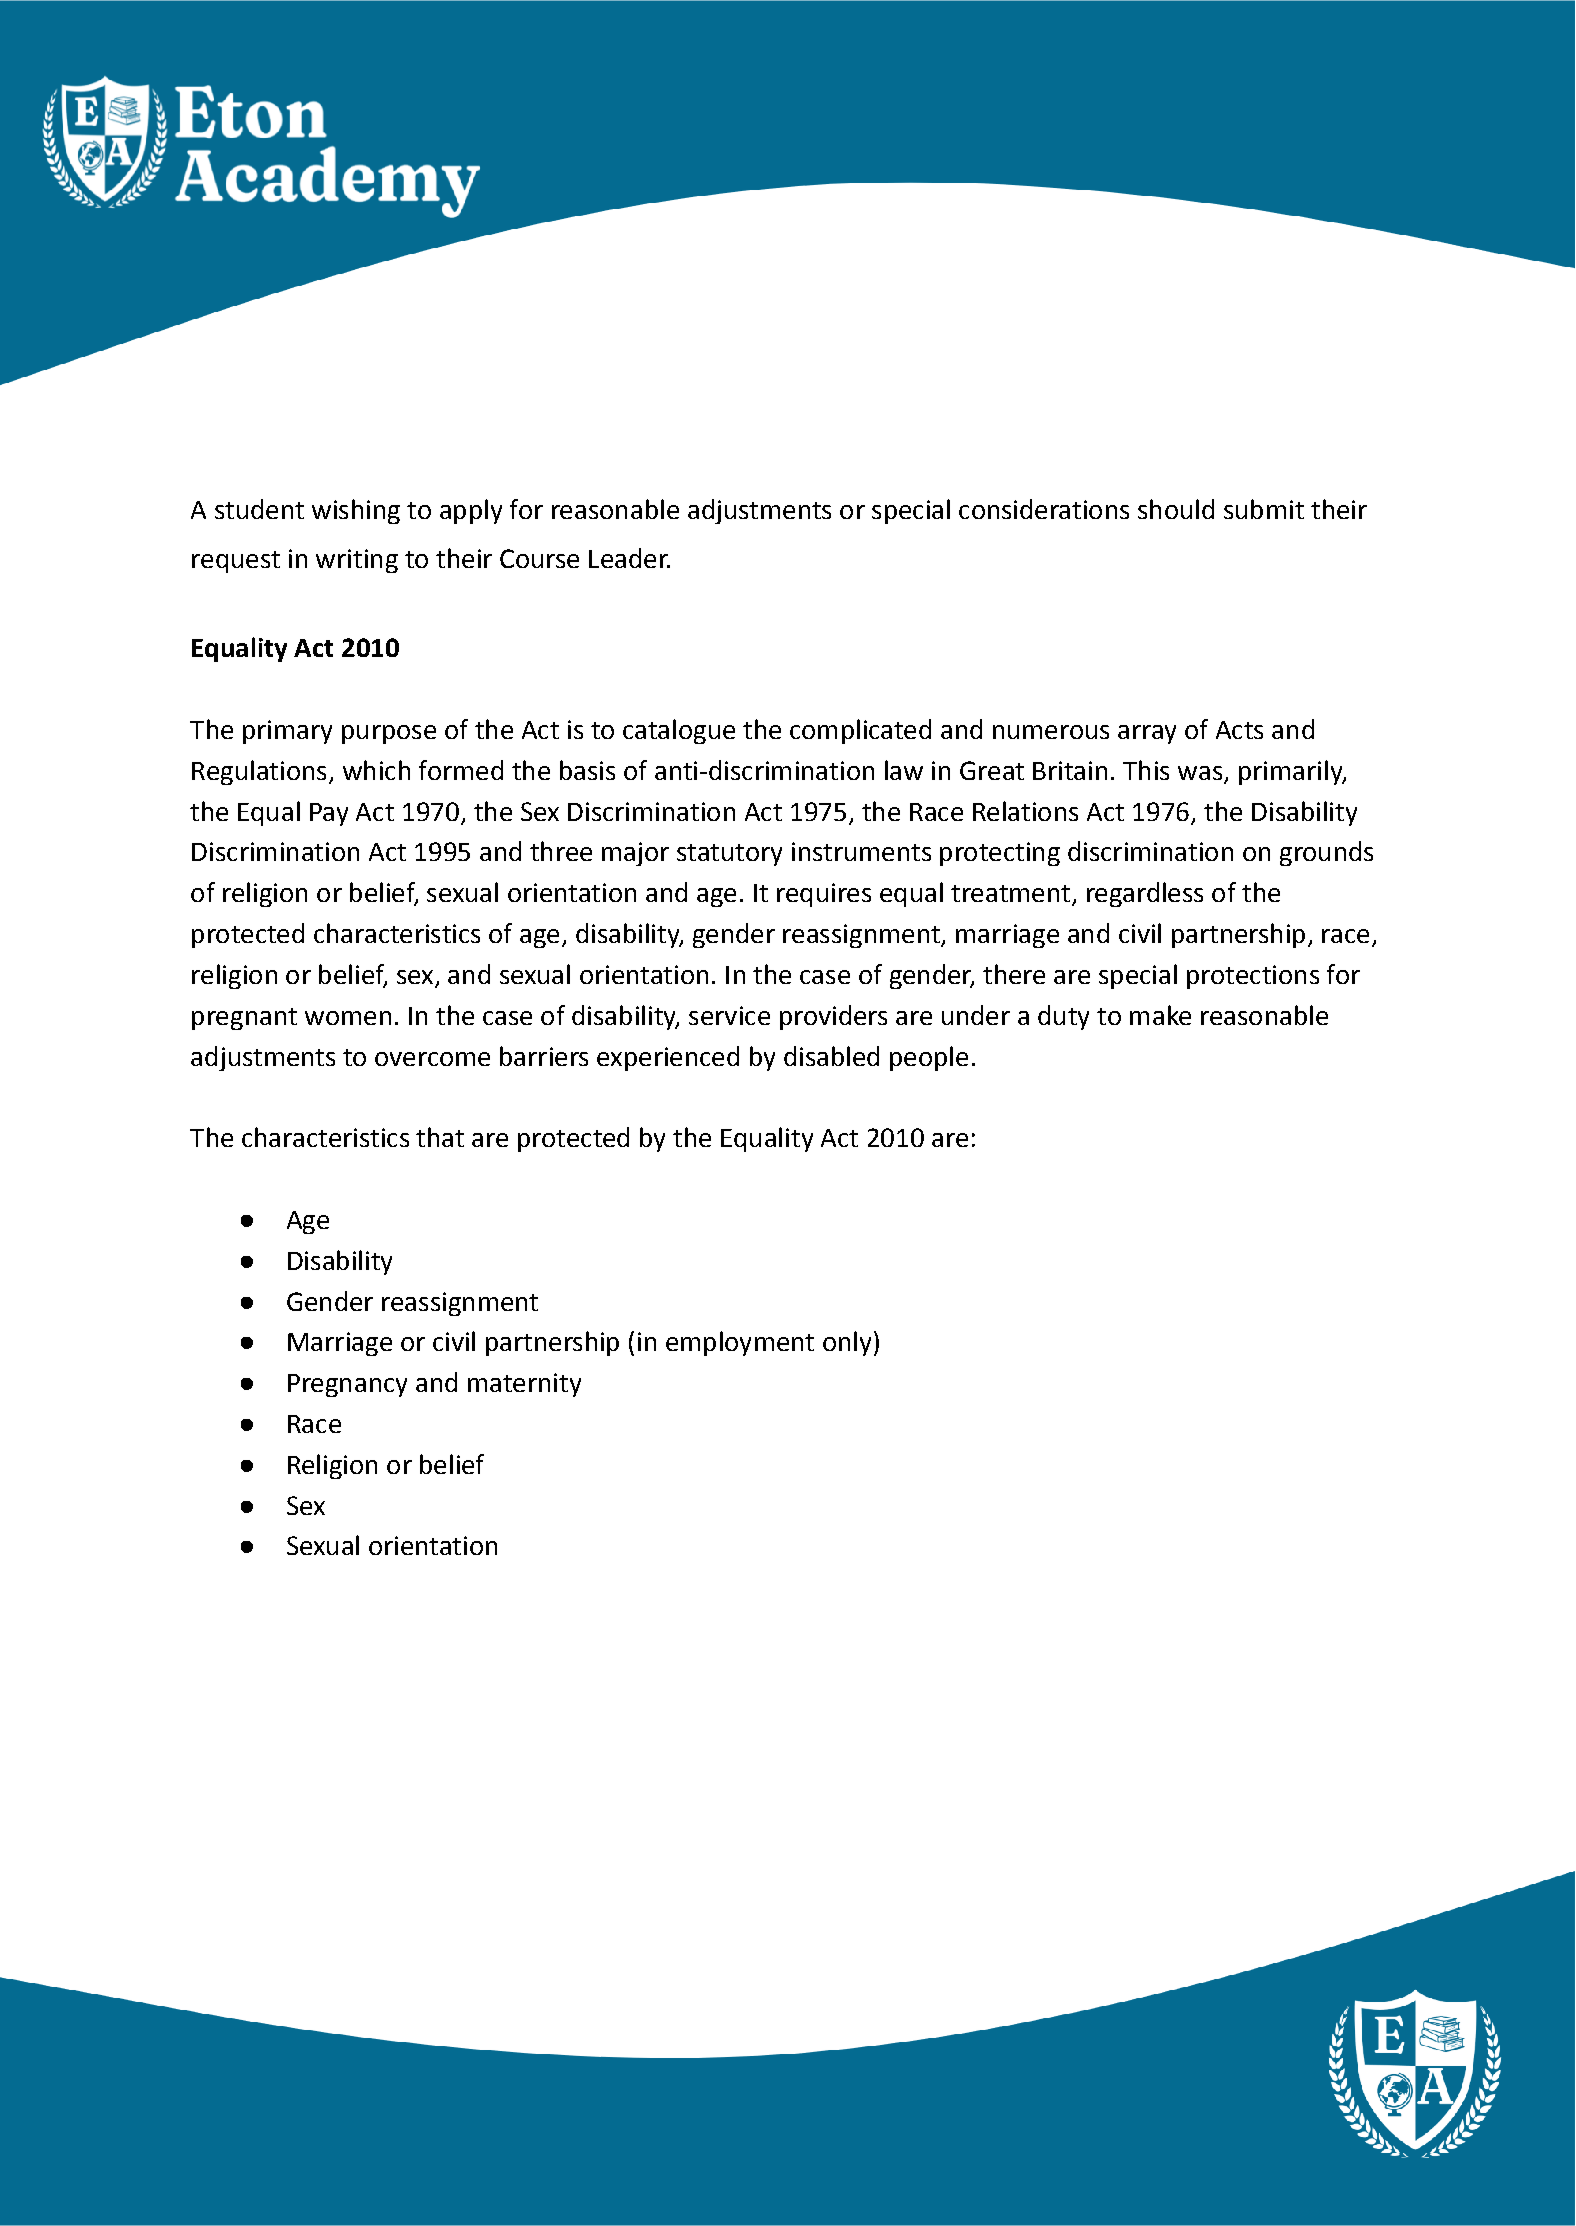 Image resolution: width=1576 pixels, height=2226 pixels. What do you see at coordinates (833, 1017) in the page?
I see `providers` at bounding box center [833, 1017].
